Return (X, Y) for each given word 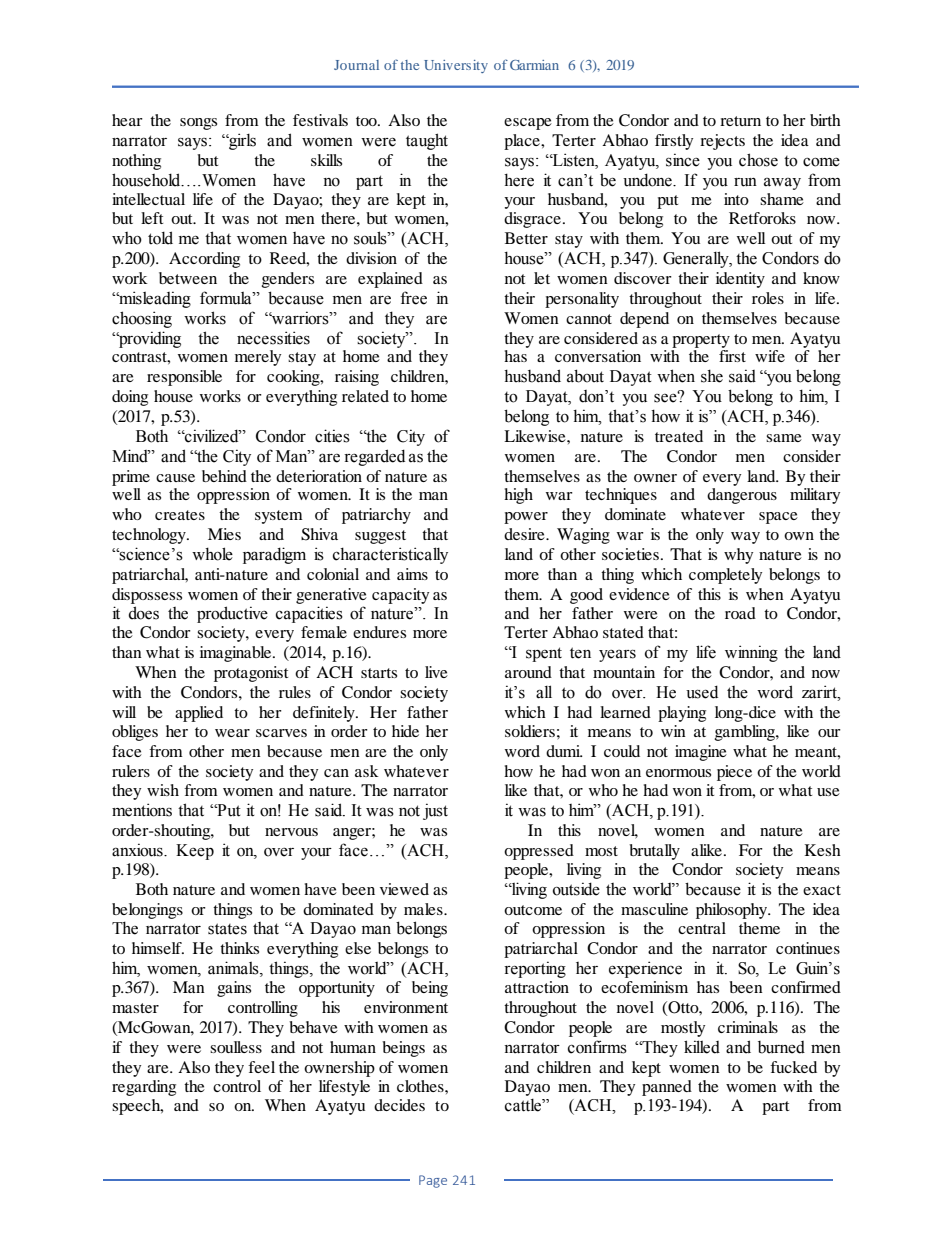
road (740, 613)
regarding (144, 1088)
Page (433, 1181)
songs (198, 124)
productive (232, 614)
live (436, 672)
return (740, 121)
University (456, 66)
